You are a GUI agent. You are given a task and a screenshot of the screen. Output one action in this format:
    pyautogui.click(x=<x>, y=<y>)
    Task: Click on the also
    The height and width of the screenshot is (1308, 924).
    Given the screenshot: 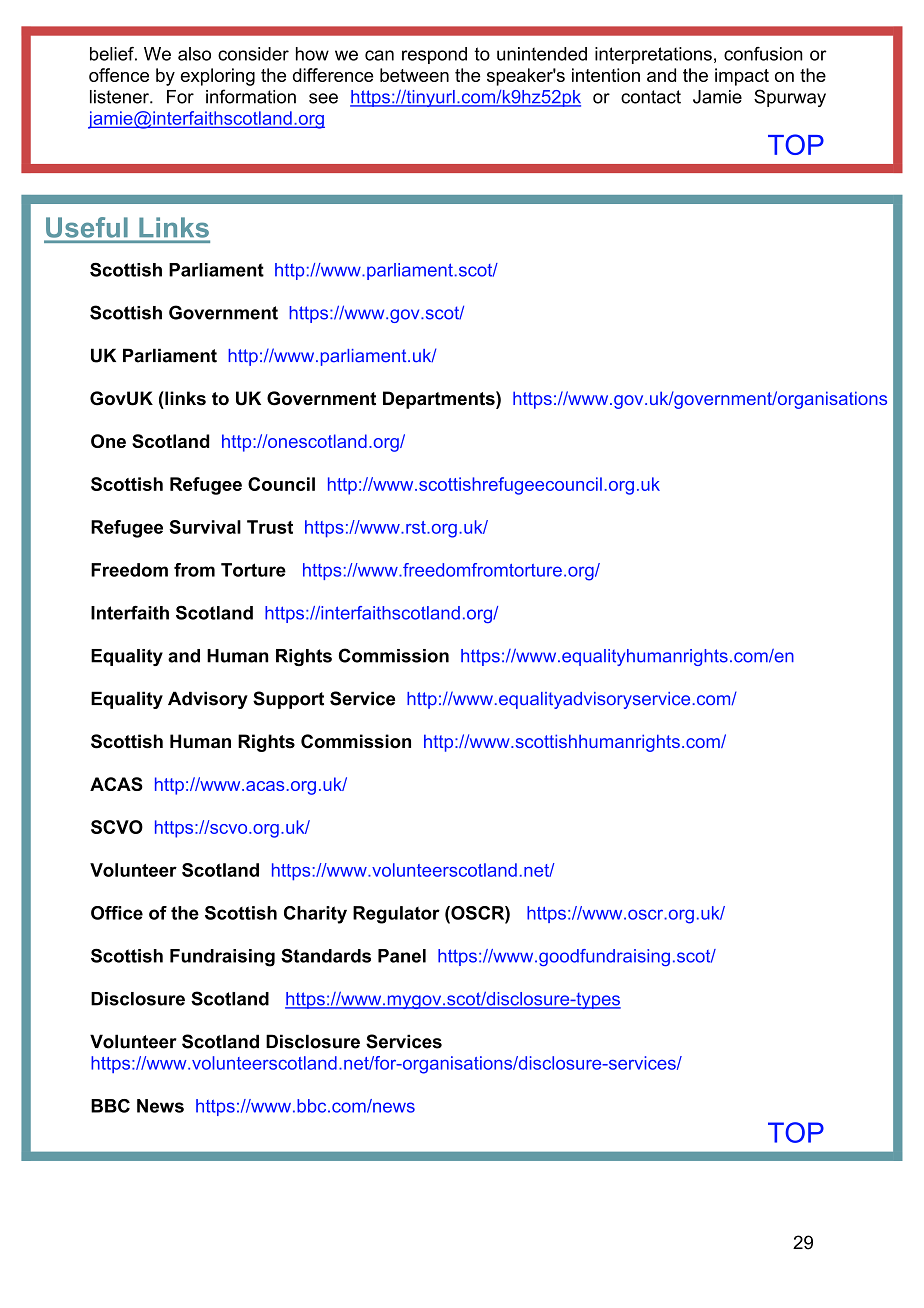 What is the action you would take?
    pyautogui.click(x=194, y=54)
